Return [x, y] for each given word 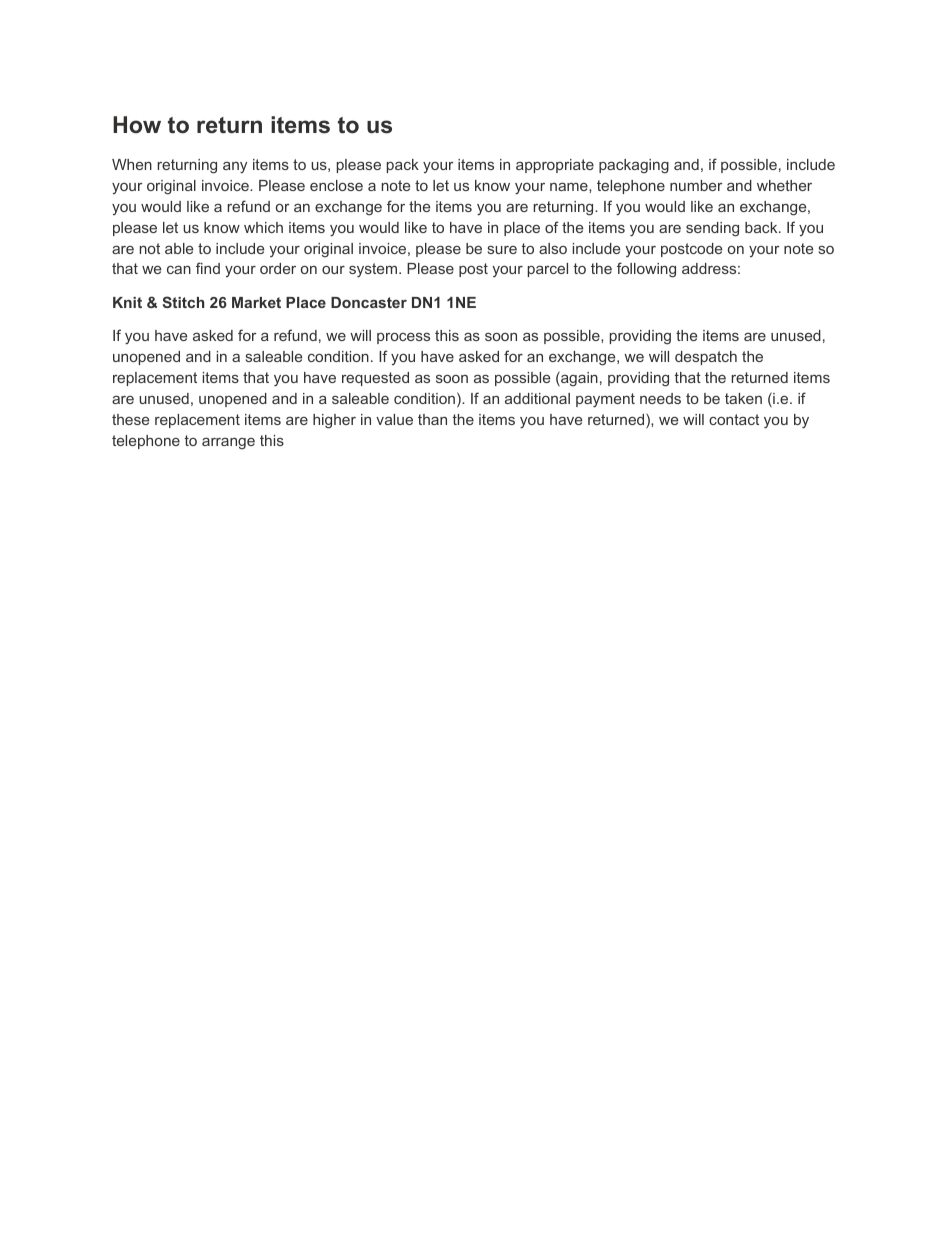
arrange [228, 444]
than [432, 419]
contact [734, 419]
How [137, 124]
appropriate [555, 166]
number [696, 185]
